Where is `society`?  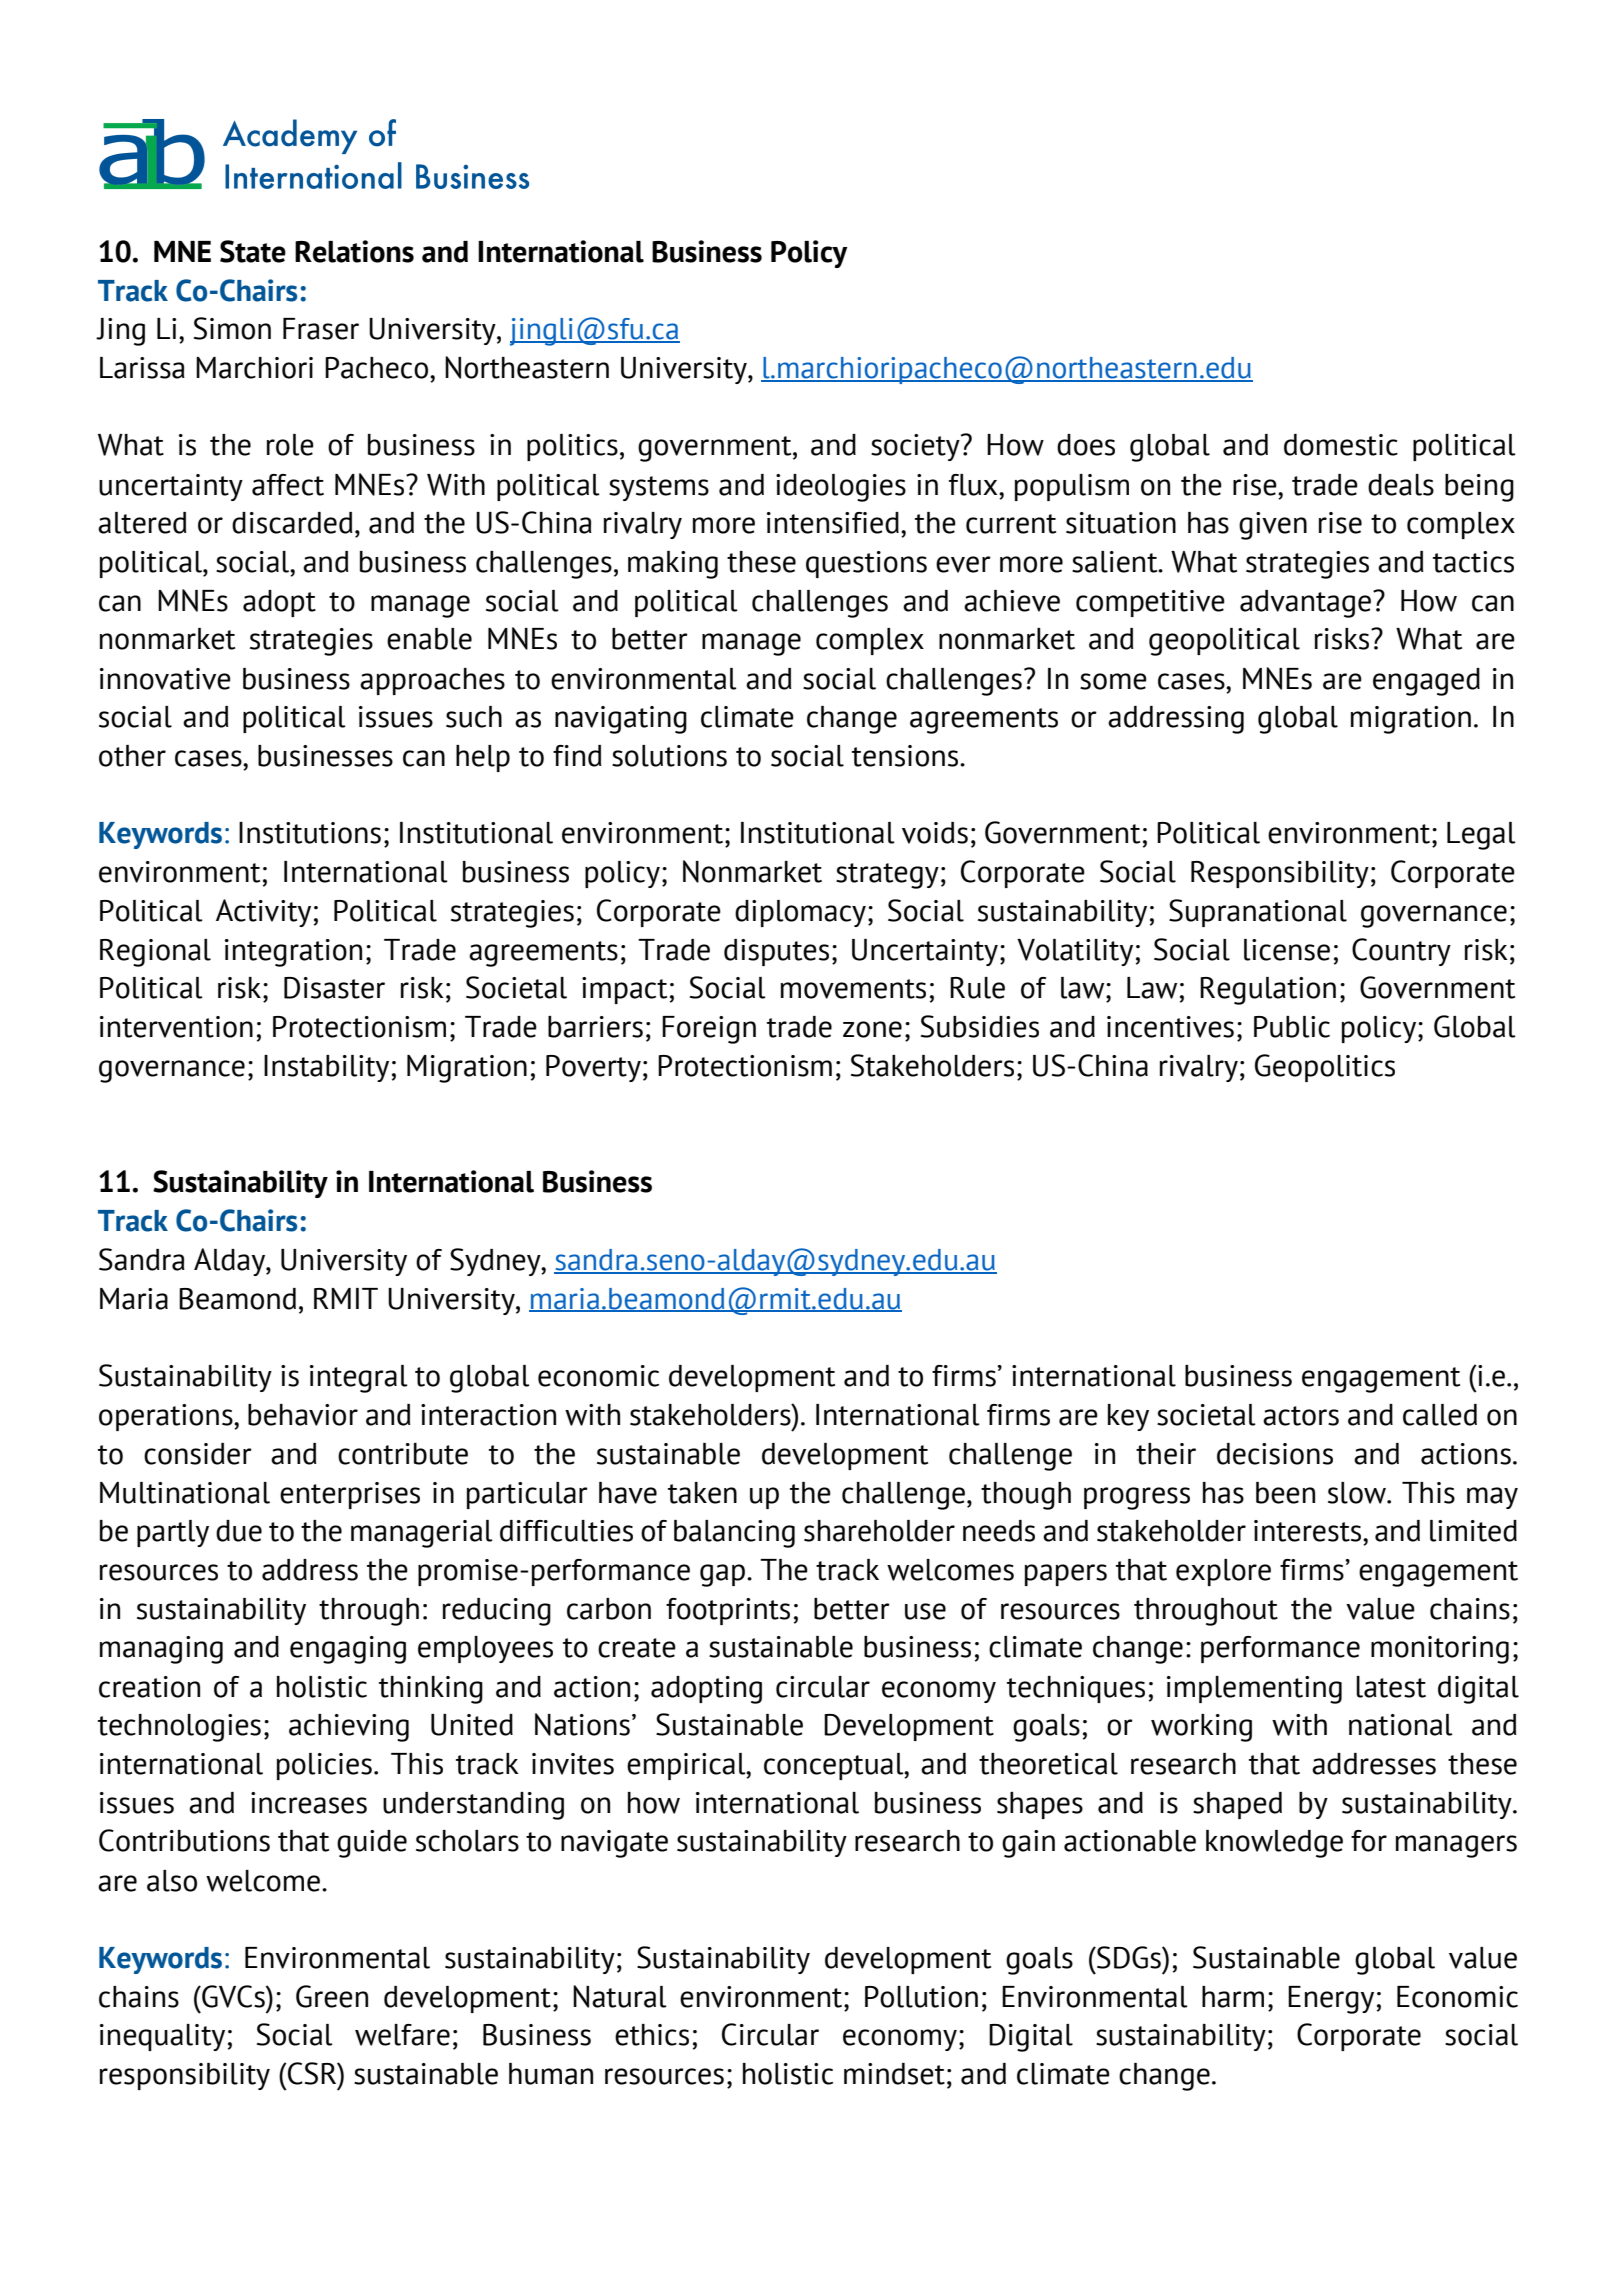 society is located at coordinates (916, 447).
